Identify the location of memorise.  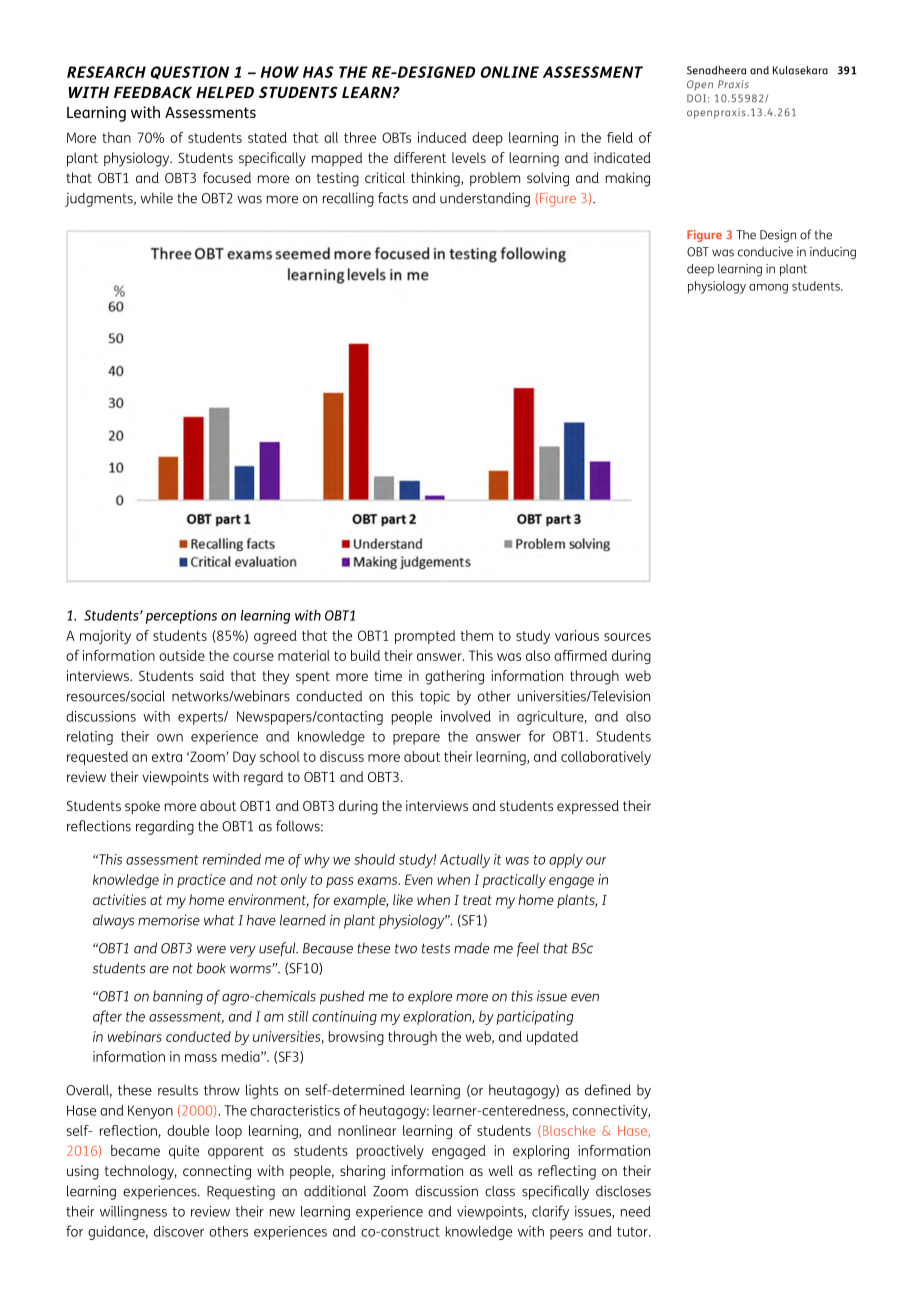
(169, 920).
